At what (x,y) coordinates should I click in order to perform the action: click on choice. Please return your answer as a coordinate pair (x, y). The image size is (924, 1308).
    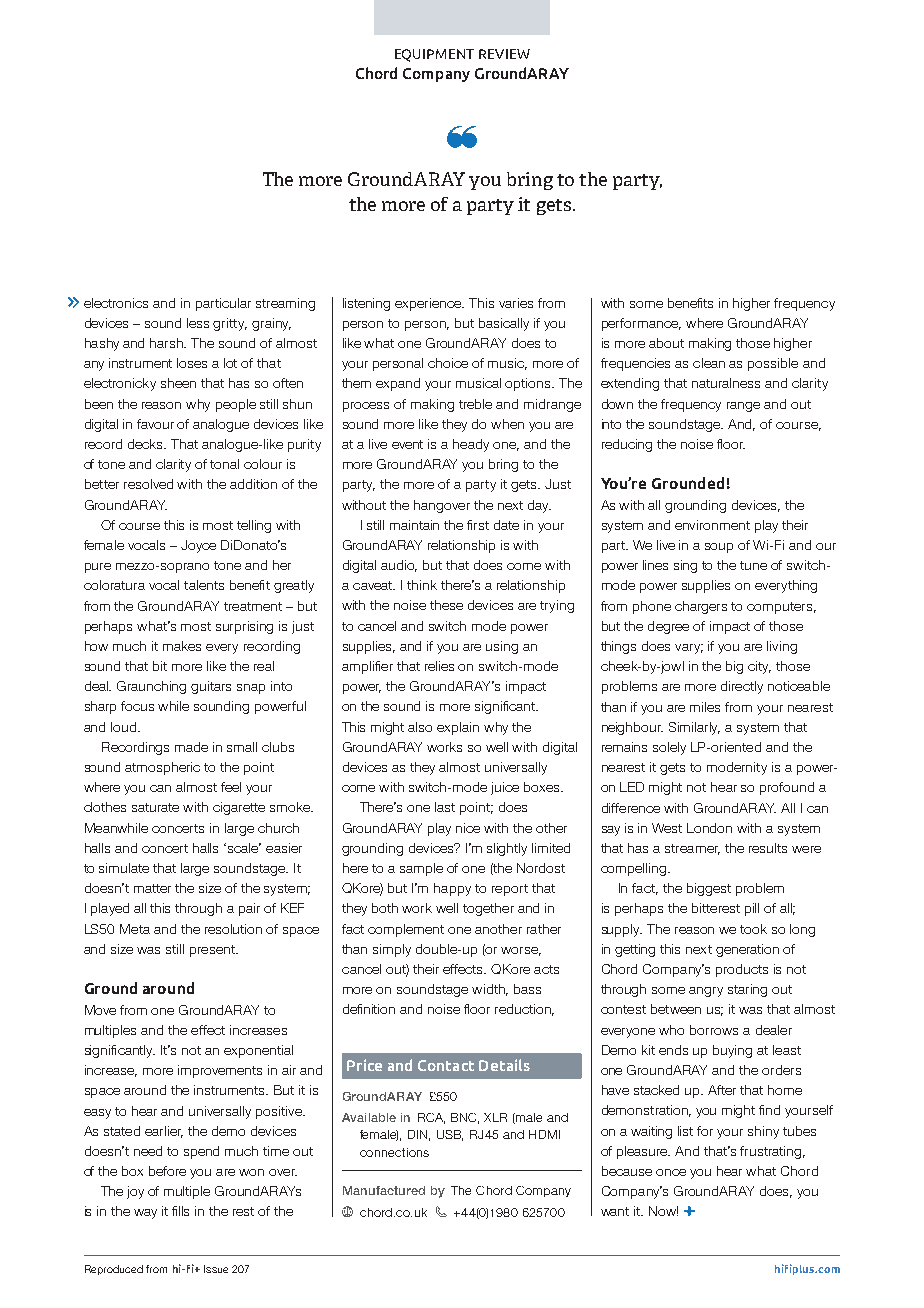
    Looking at the image, I should click on (448, 363).
